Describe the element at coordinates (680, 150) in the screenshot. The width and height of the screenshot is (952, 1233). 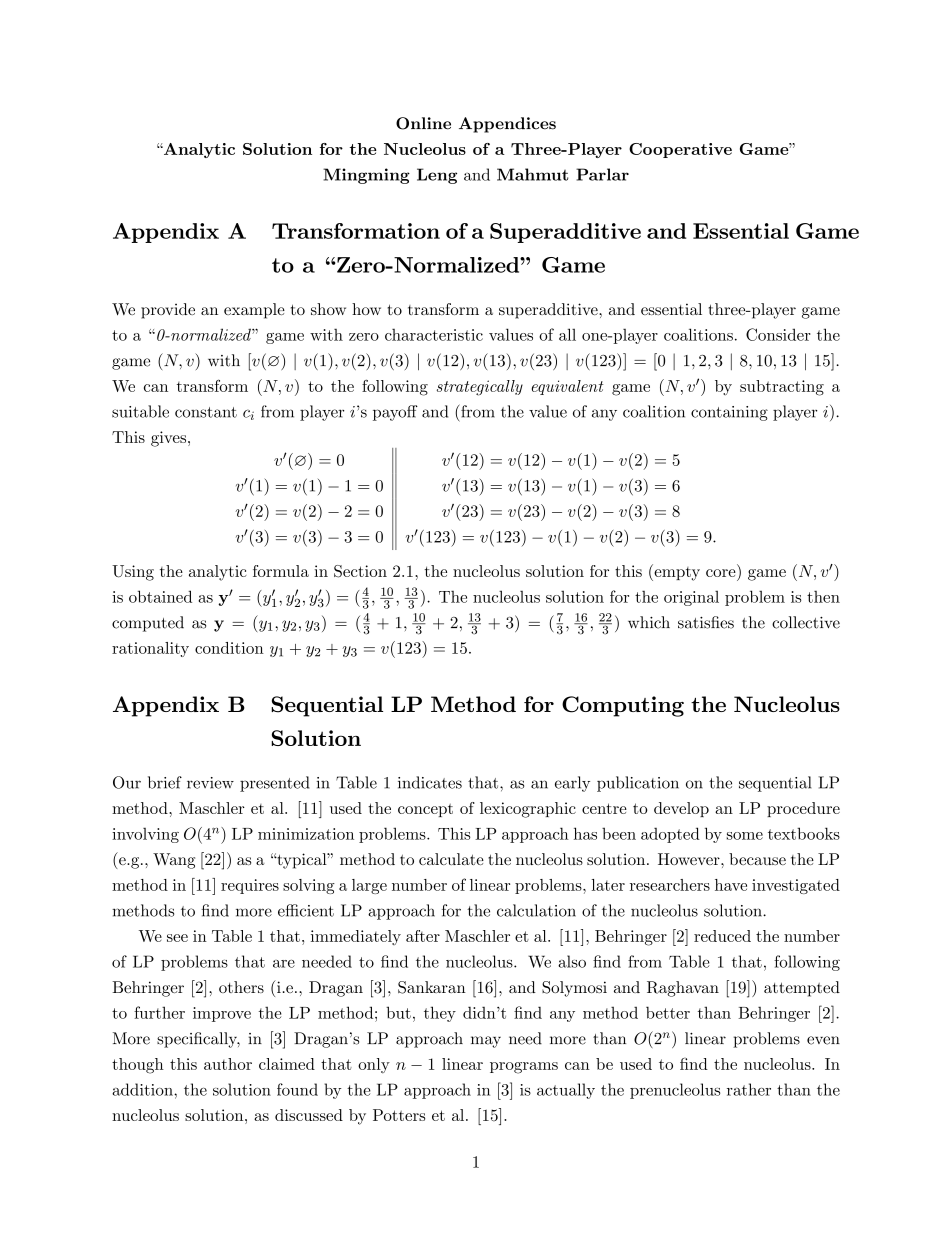
I see `Cooperative` at that location.
